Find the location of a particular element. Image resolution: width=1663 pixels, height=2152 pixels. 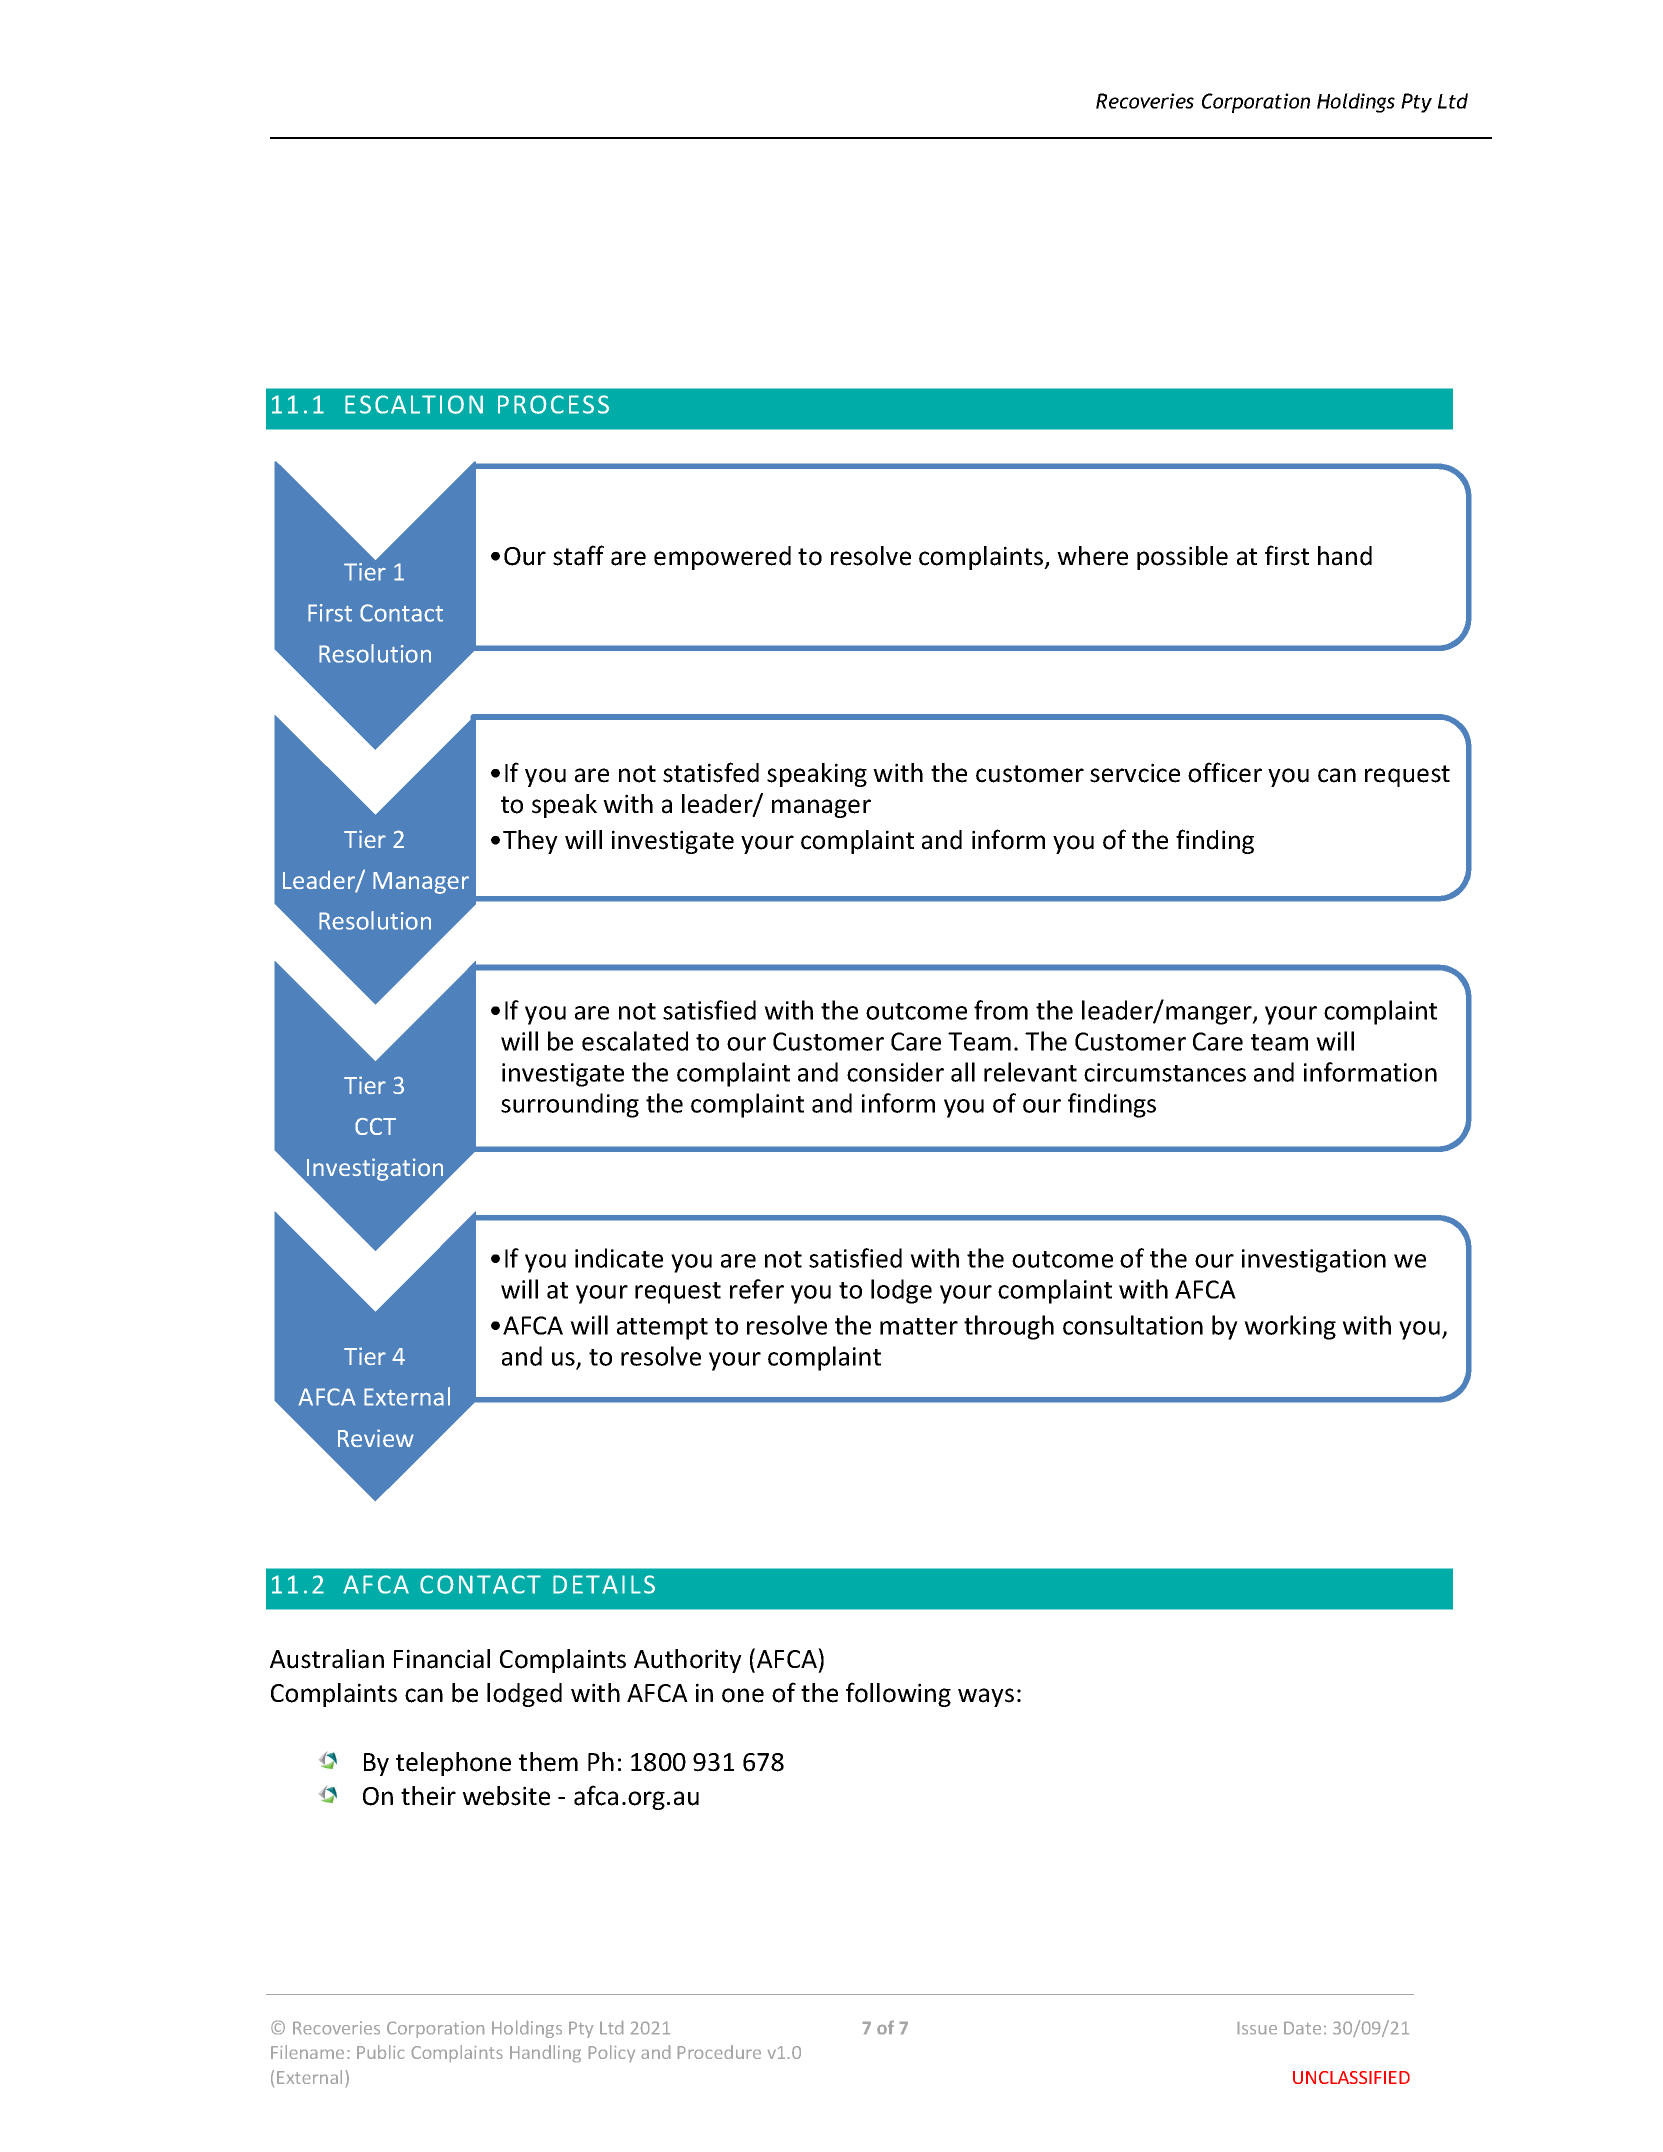

CCT is located at coordinates (375, 1126).
